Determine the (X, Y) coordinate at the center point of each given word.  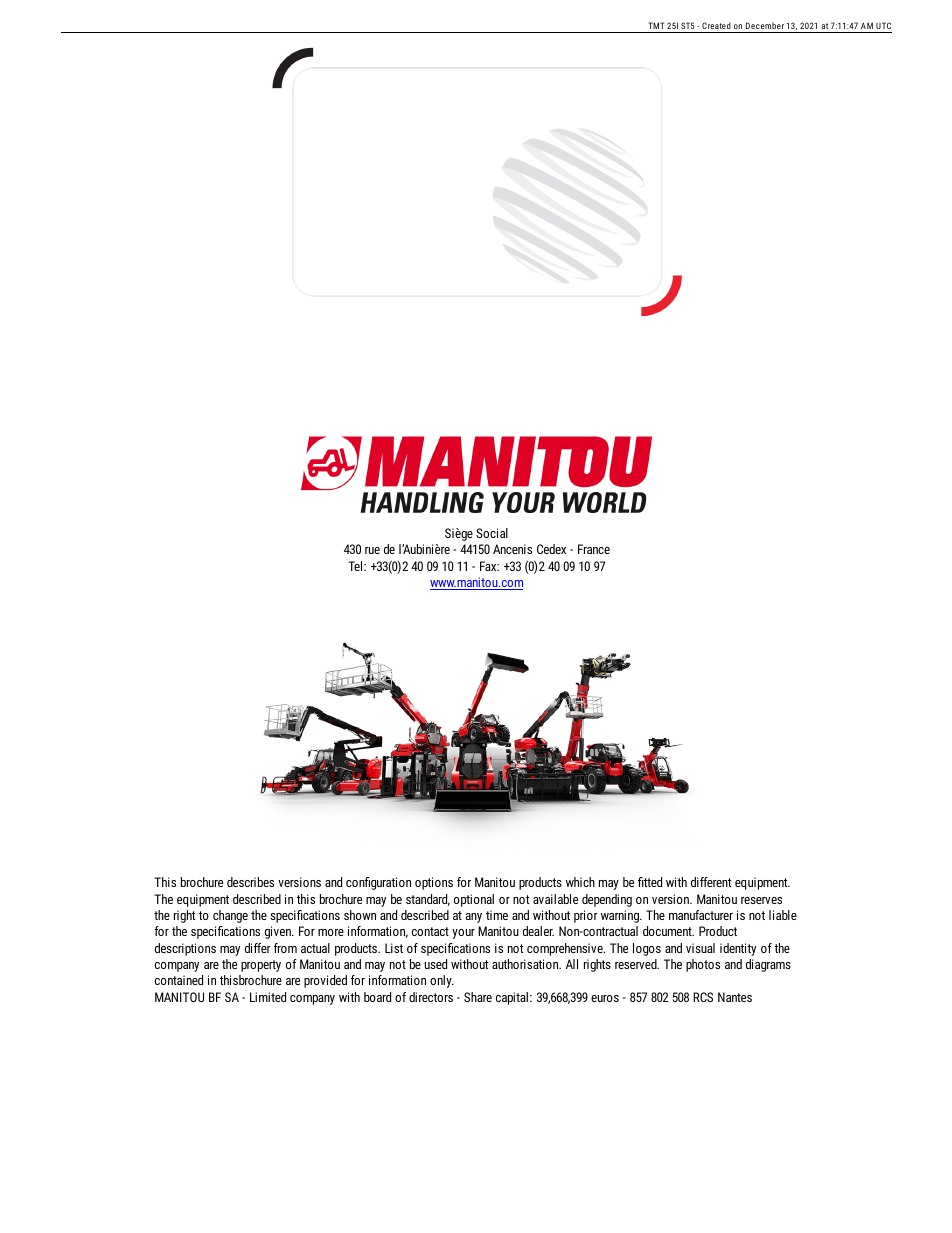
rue (372, 550)
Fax (489, 566)
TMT (656, 25)
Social (492, 533)
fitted (650, 882)
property (261, 966)
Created (716, 27)
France (594, 549)
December (765, 27)
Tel (356, 566)
